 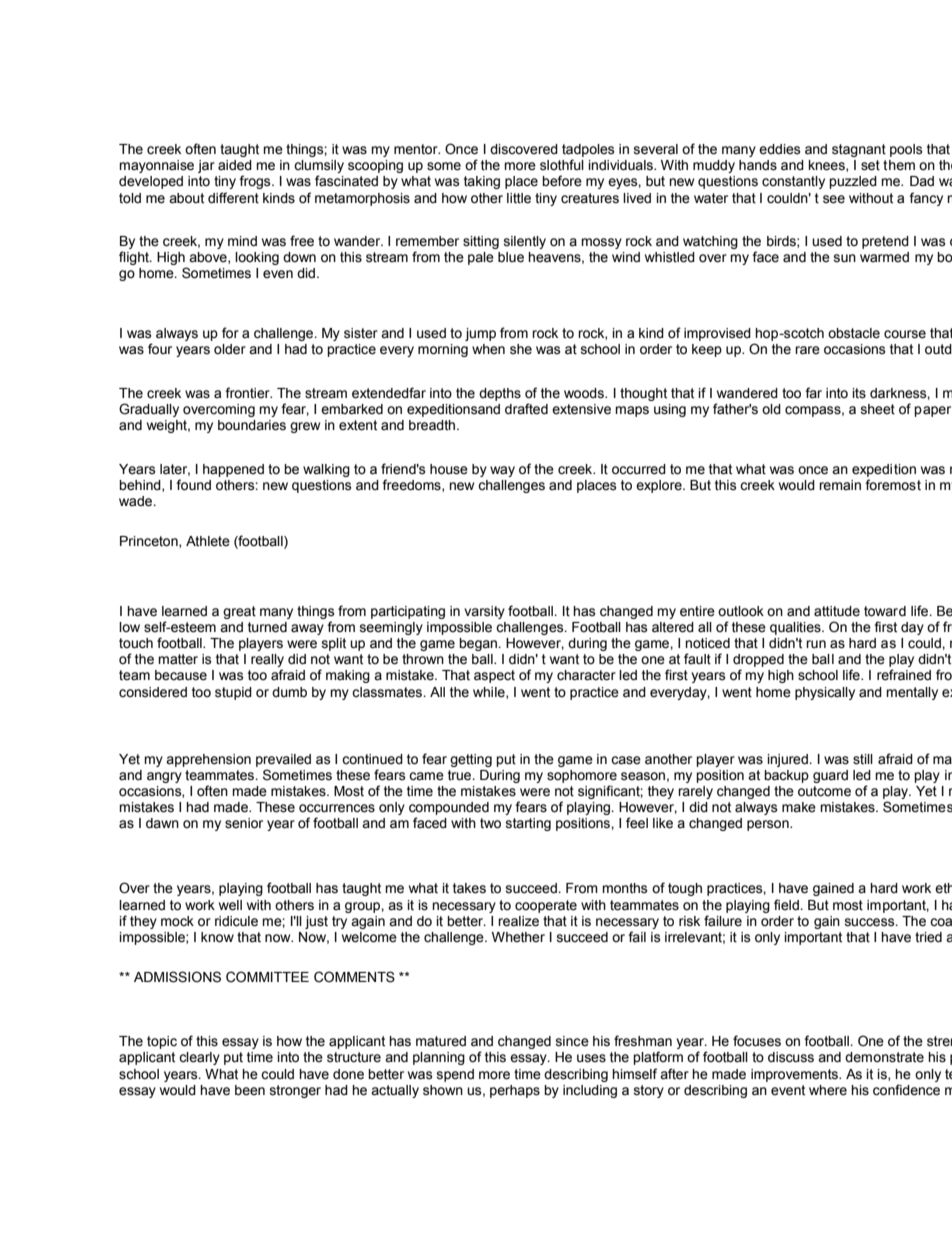 I want to click on house, so click(x=449, y=469).
